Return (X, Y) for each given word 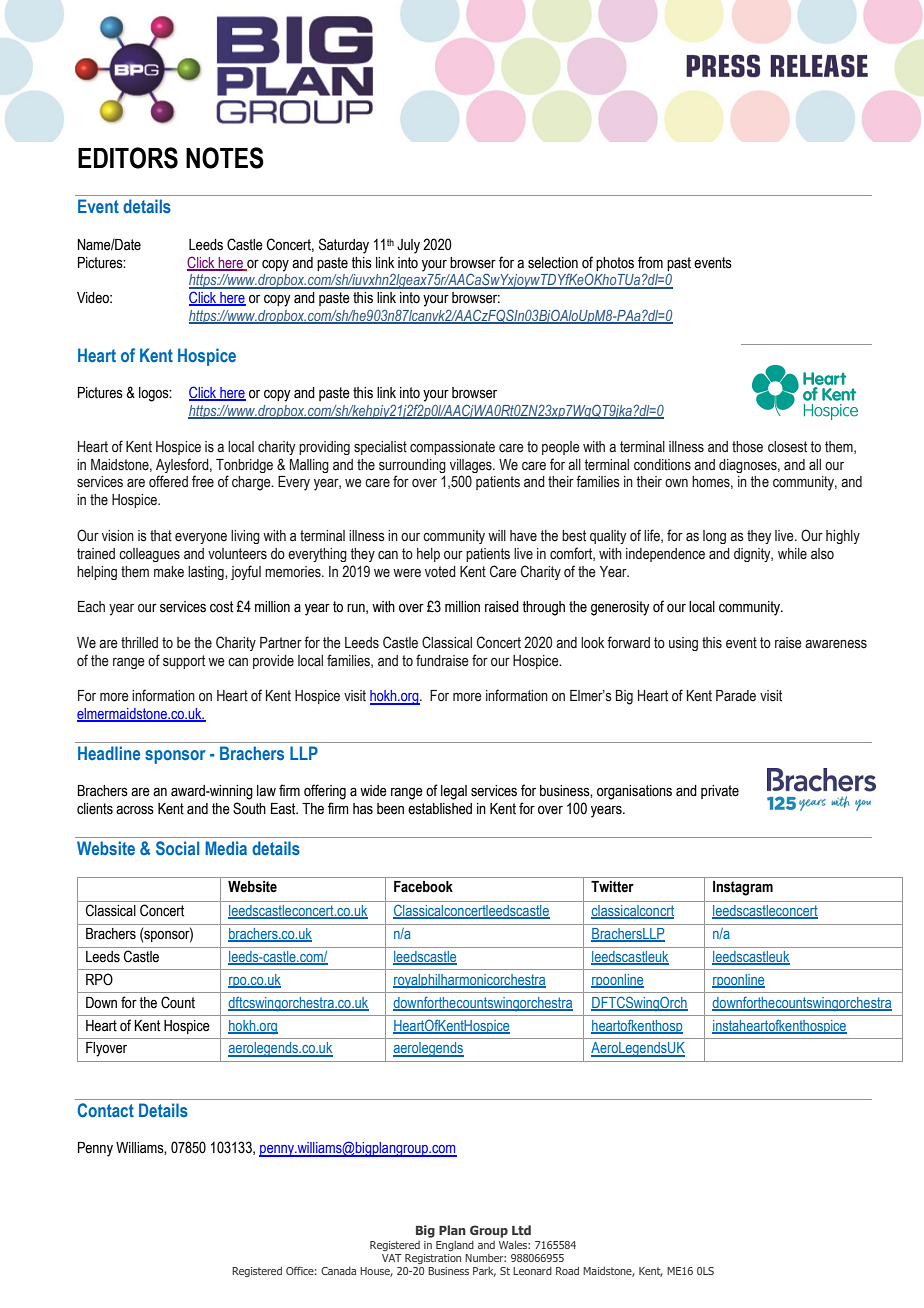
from (650, 262)
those (747, 447)
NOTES (225, 158)
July (408, 246)
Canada (338, 1271)
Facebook (423, 887)
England (455, 1246)
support (184, 662)
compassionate (452, 448)
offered (168, 481)
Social (177, 848)
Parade (736, 696)
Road (567, 1271)
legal (454, 792)
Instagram (743, 888)
